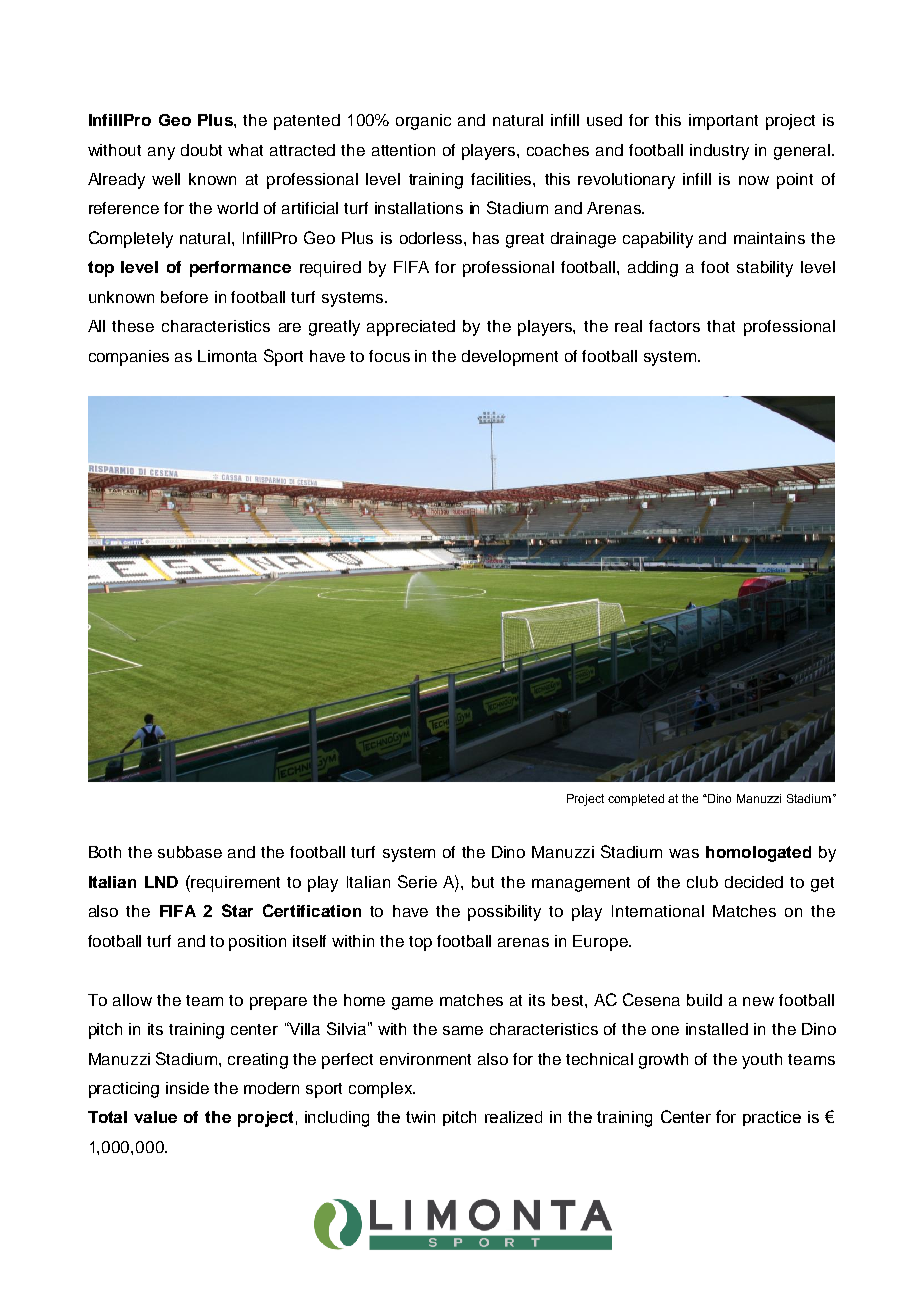  I want to click on youth, so click(762, 1061).
